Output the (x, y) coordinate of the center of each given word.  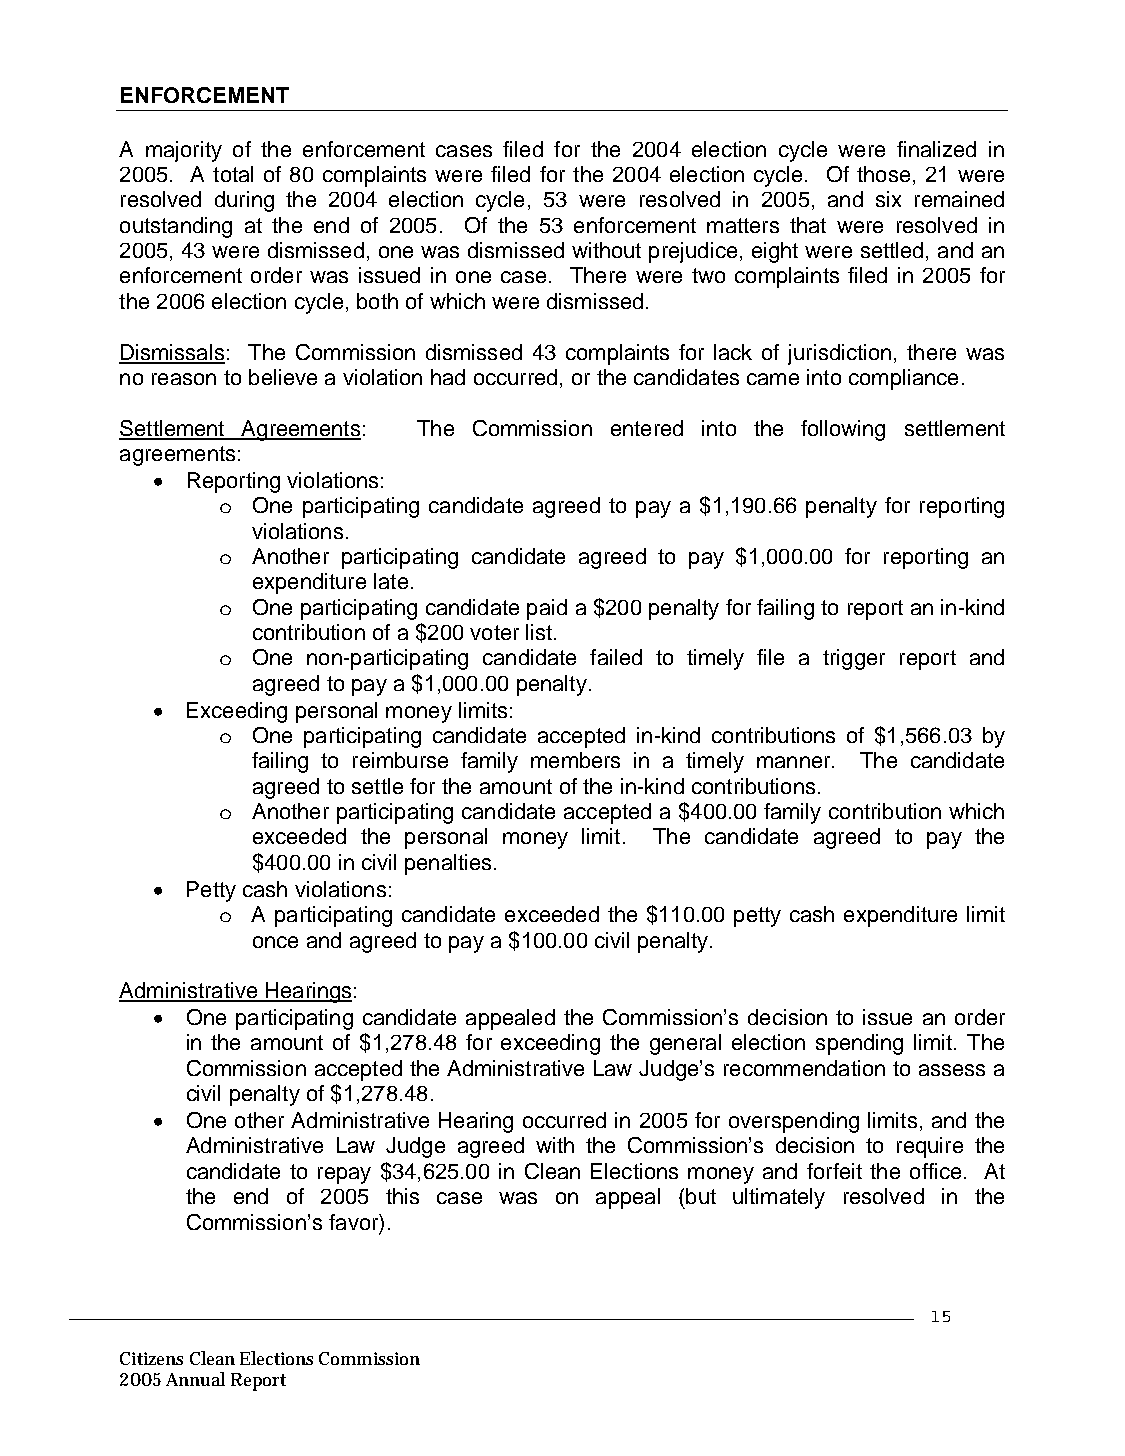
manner (795, 762)
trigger (854, 659)
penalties (448, 864)
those (883, 174)
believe (283, 377)
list (539, 632)
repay (344, 1175)
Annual (195, 1379)
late (391, 581)
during (244, 201)
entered (647, 428)
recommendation (804, 1068)
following (843, 430)
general (685, 1044)
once (275, 942)
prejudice (693, 252)
